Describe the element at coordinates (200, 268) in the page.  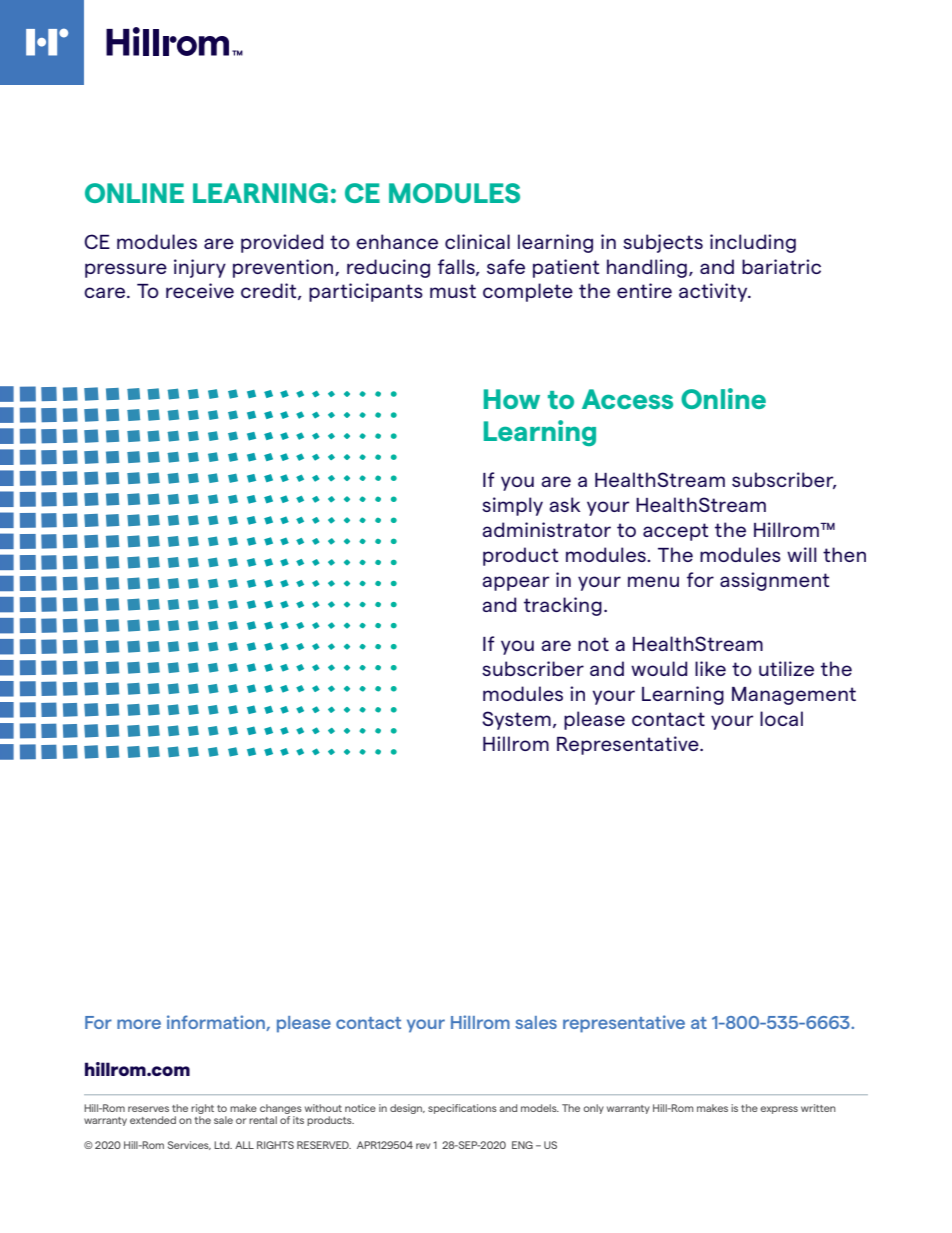
I see `injury` at that location.
